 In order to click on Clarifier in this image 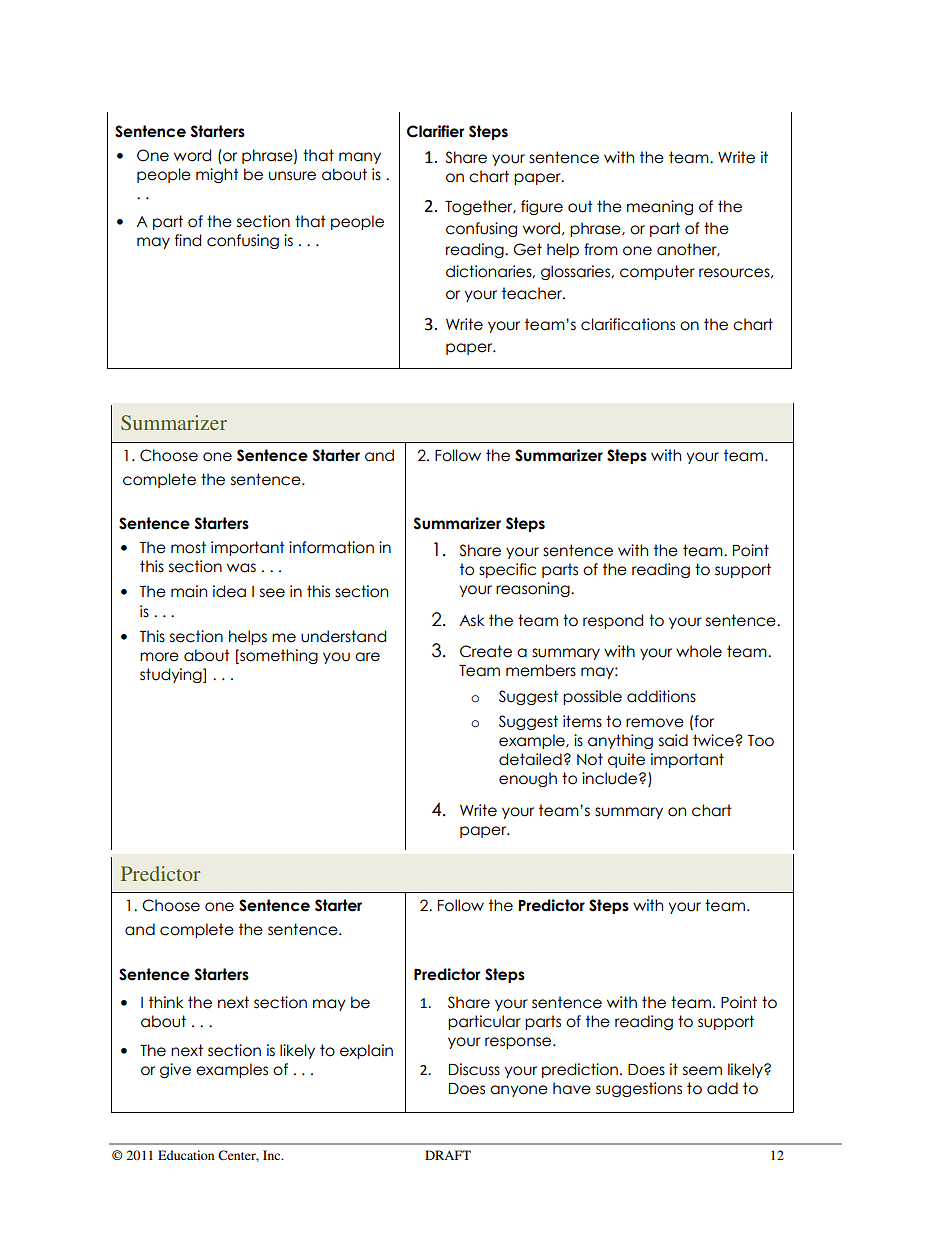, I will do `click(435, 131)`.
